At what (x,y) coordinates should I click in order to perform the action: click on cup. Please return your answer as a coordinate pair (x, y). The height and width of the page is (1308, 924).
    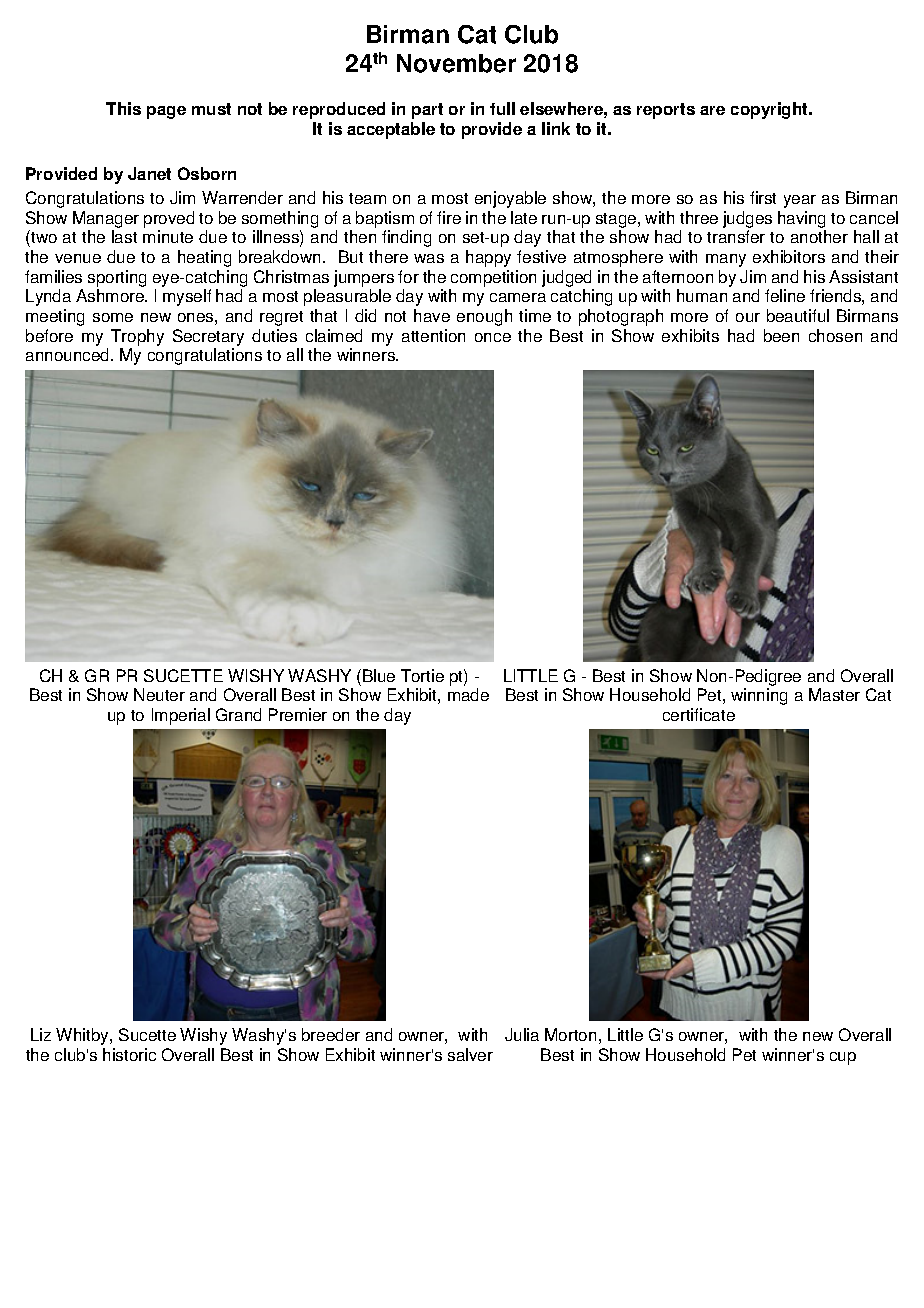
    Looking at the image, I should click on (843, 1058).
